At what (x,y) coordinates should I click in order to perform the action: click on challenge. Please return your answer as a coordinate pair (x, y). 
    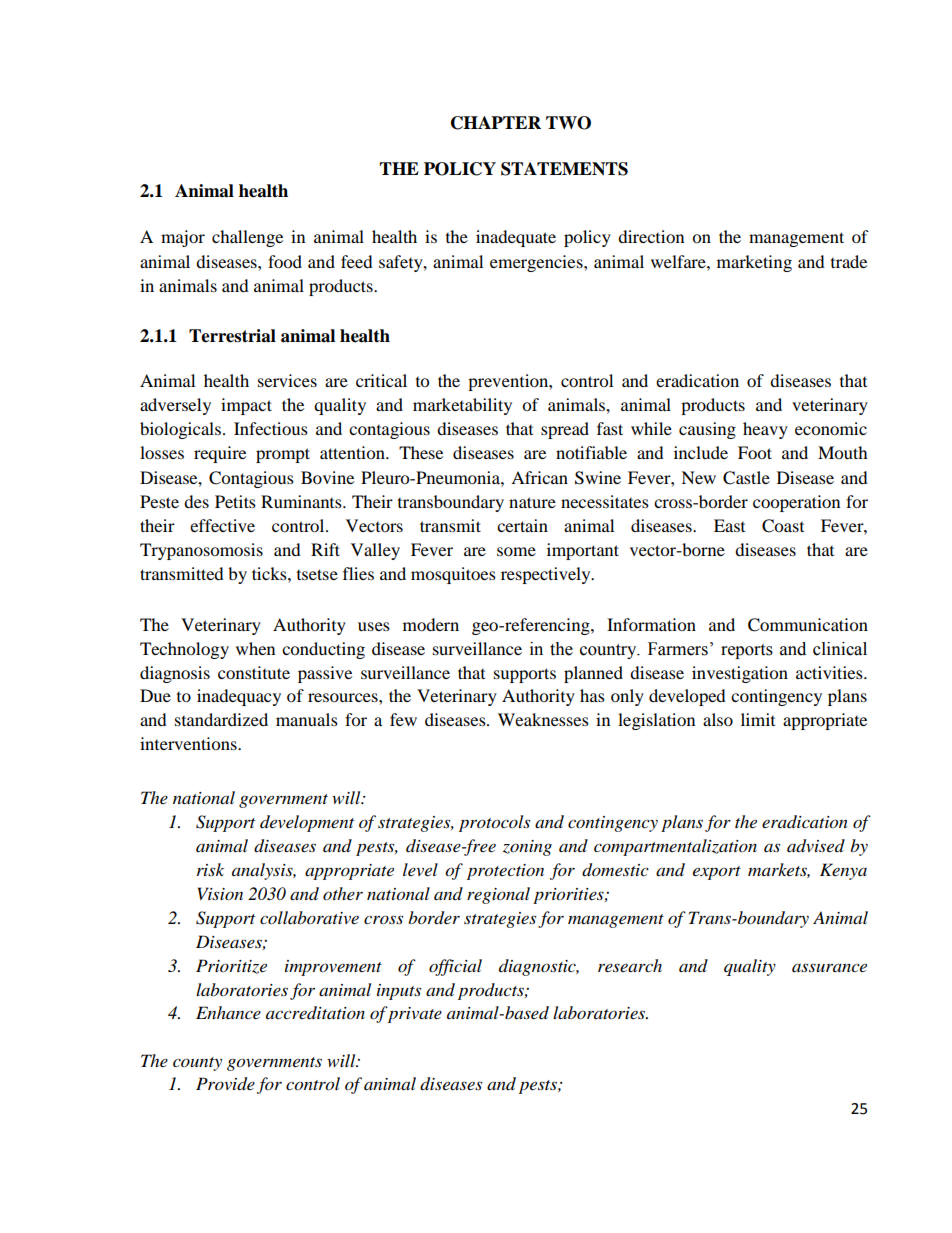
    Looking at the image, I should click on (247, 238).
